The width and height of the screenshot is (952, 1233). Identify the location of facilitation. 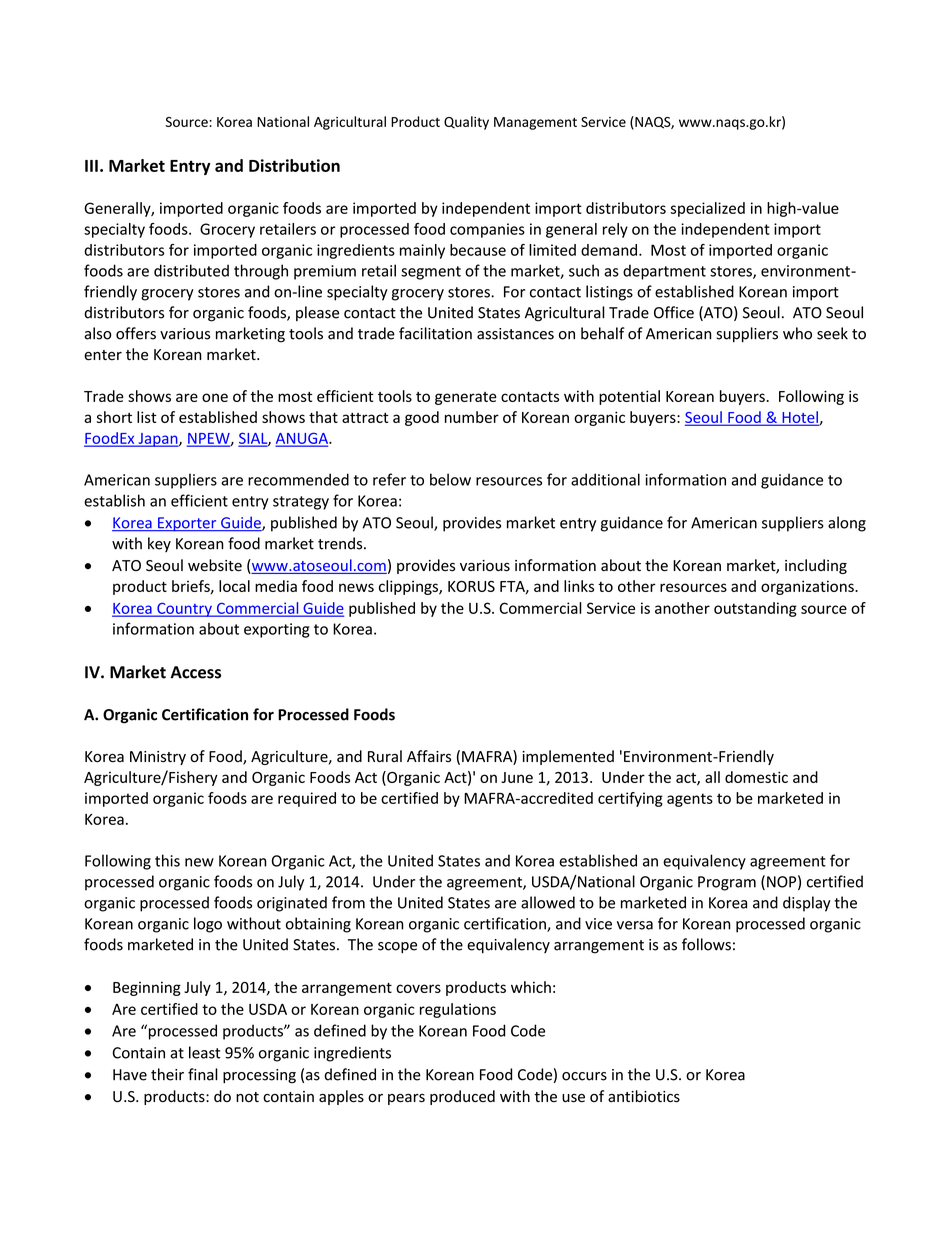
(435, 333).
